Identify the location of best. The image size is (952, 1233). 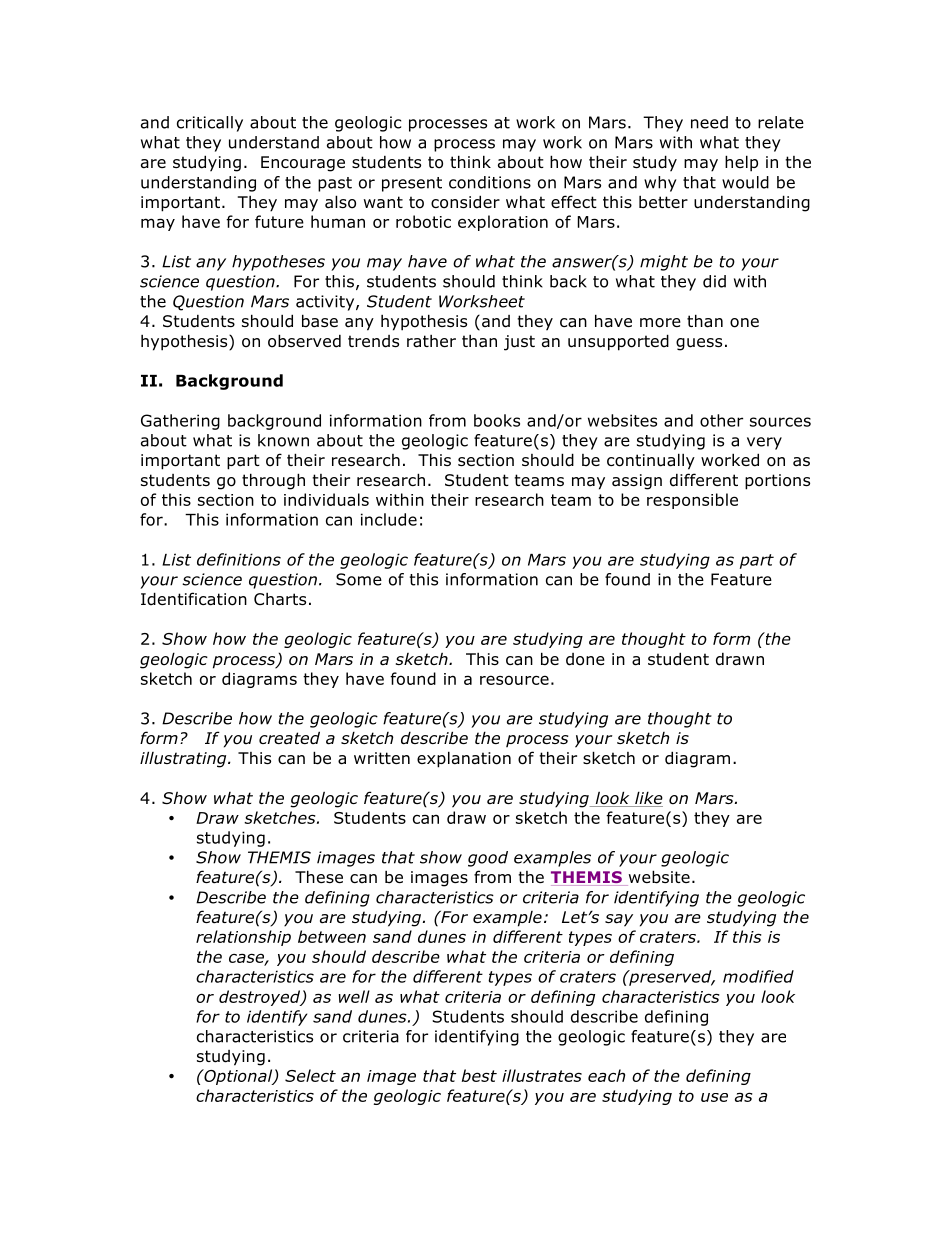
(479, 1075).
